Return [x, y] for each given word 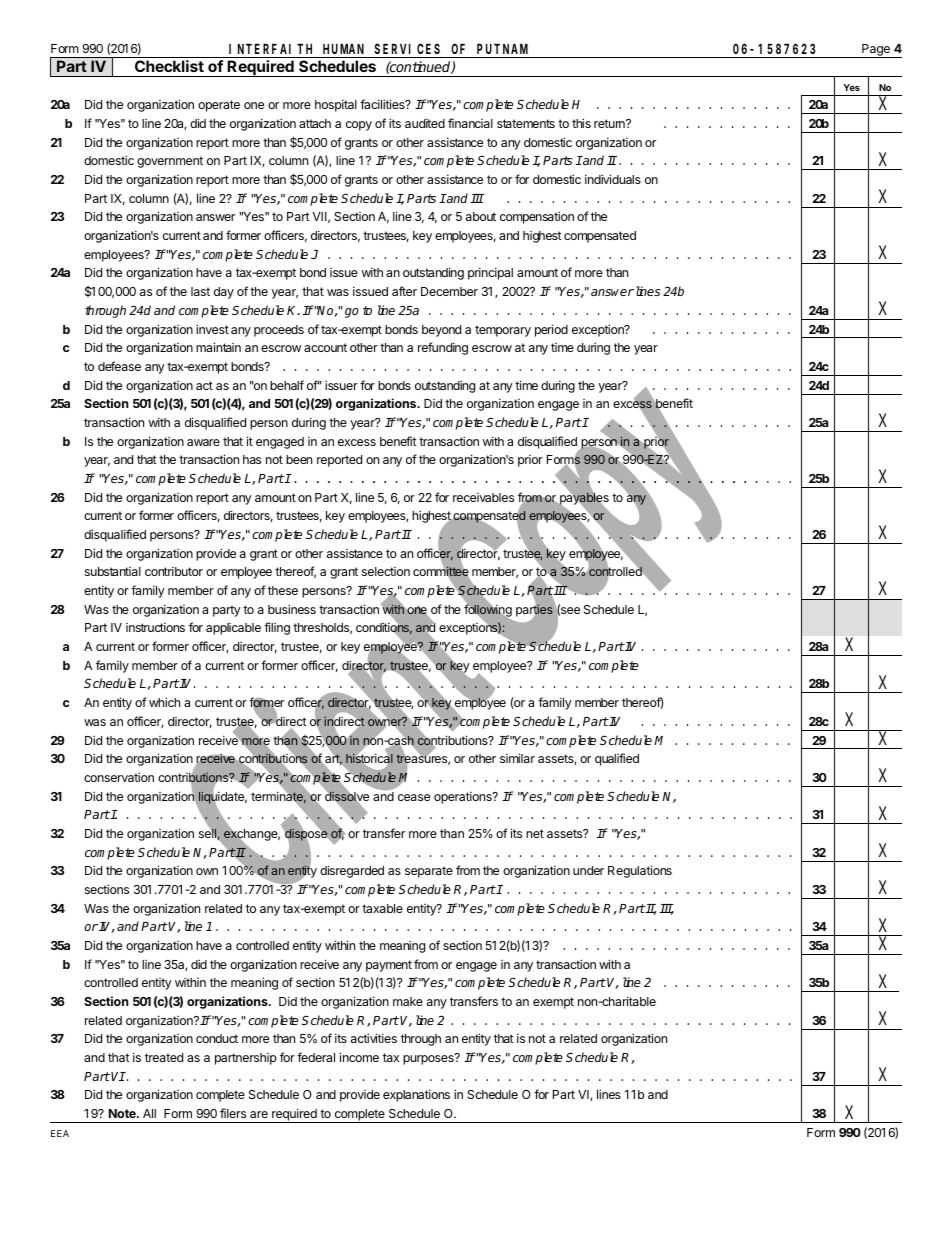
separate [429, 872]
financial [470, 123]
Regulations [640, 871]
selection [386, 571]
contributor [174, 571]
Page [876, 51]
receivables [483, 497]
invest [212, 329]
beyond [441, 331]
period [551, 330]
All [149, 1113]
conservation [119, 777]
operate [219, 106]
